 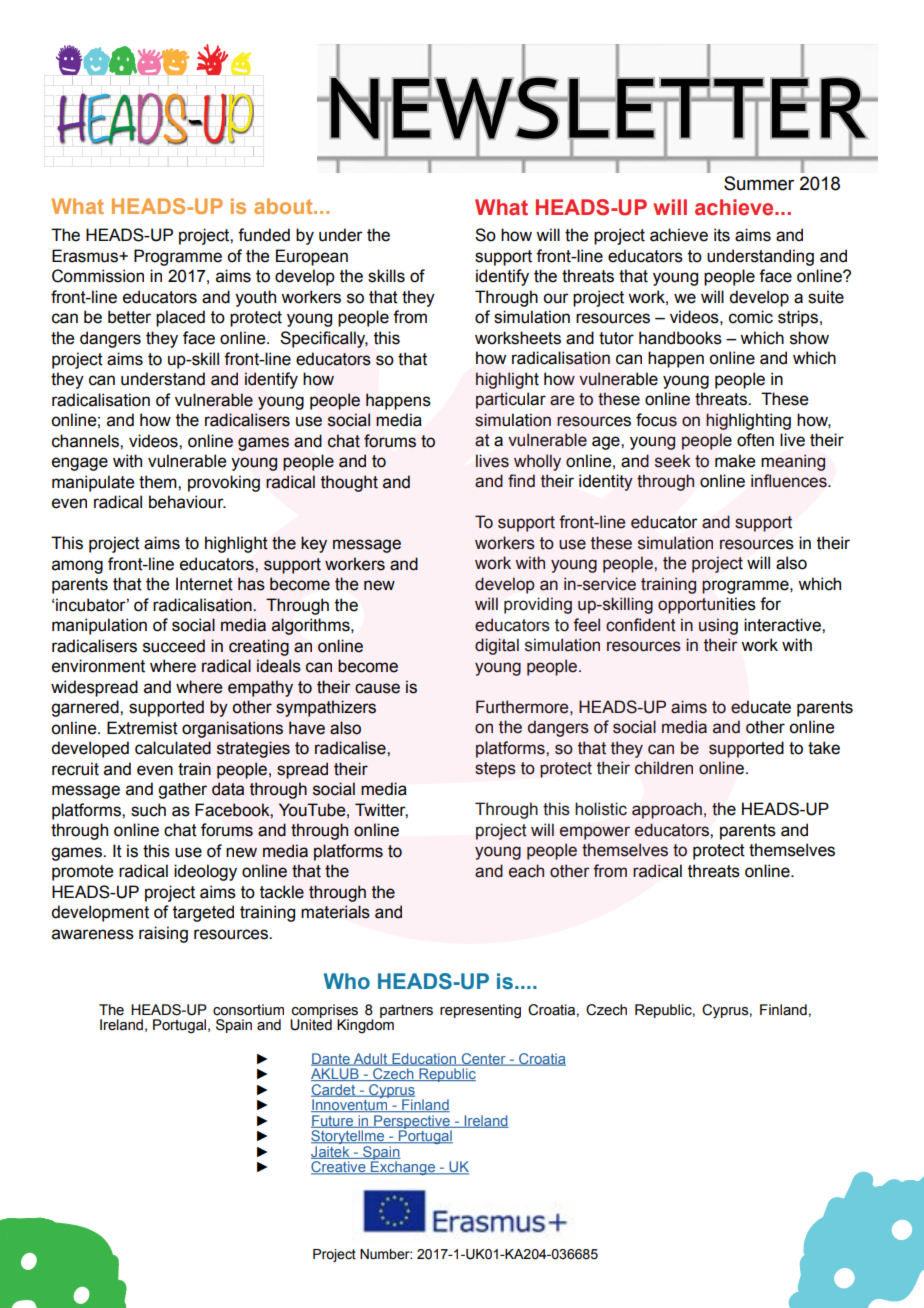 I want to click on make, so click(x=735, y=461).
